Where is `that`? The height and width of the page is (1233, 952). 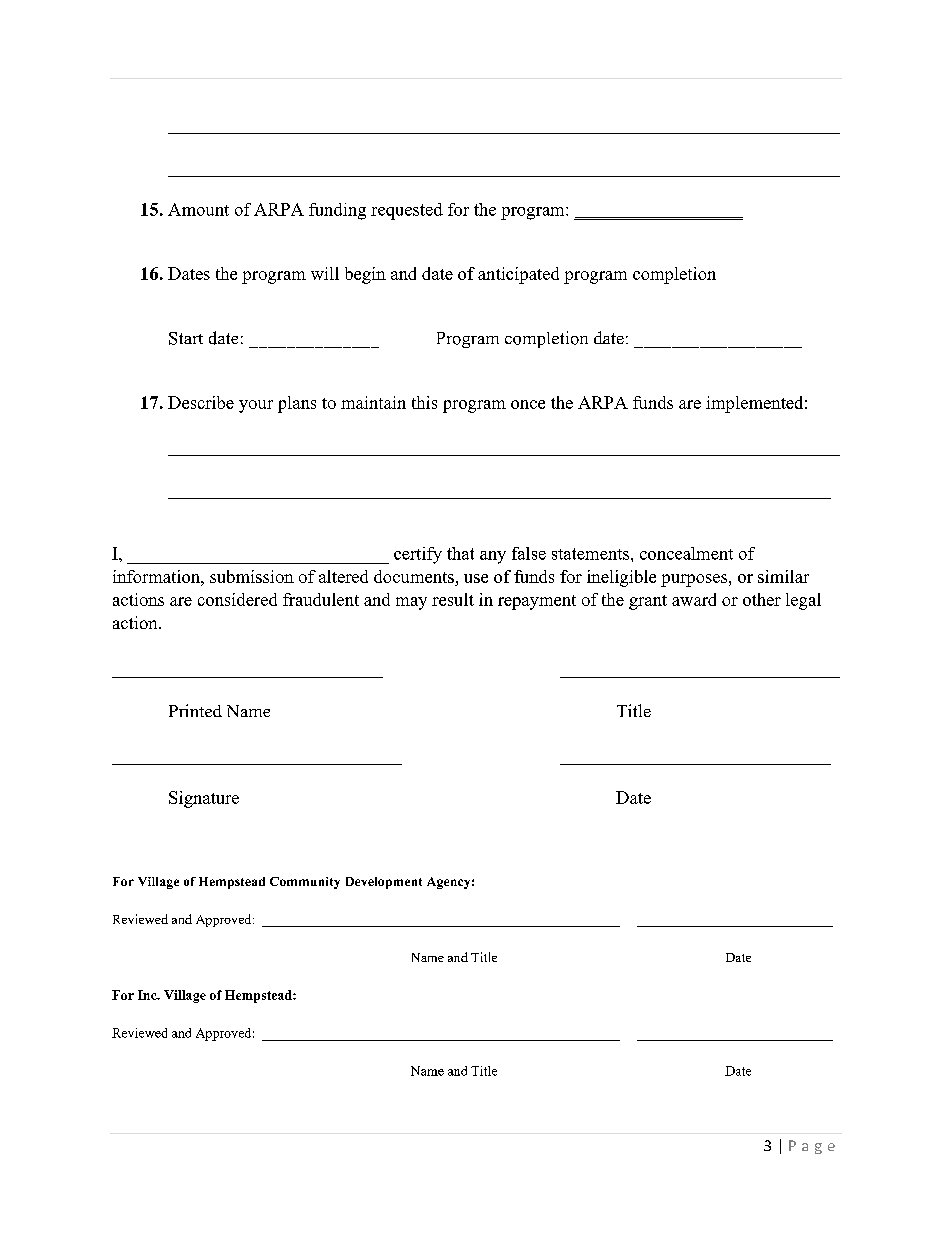 that is located at coordinates (460, 553).
